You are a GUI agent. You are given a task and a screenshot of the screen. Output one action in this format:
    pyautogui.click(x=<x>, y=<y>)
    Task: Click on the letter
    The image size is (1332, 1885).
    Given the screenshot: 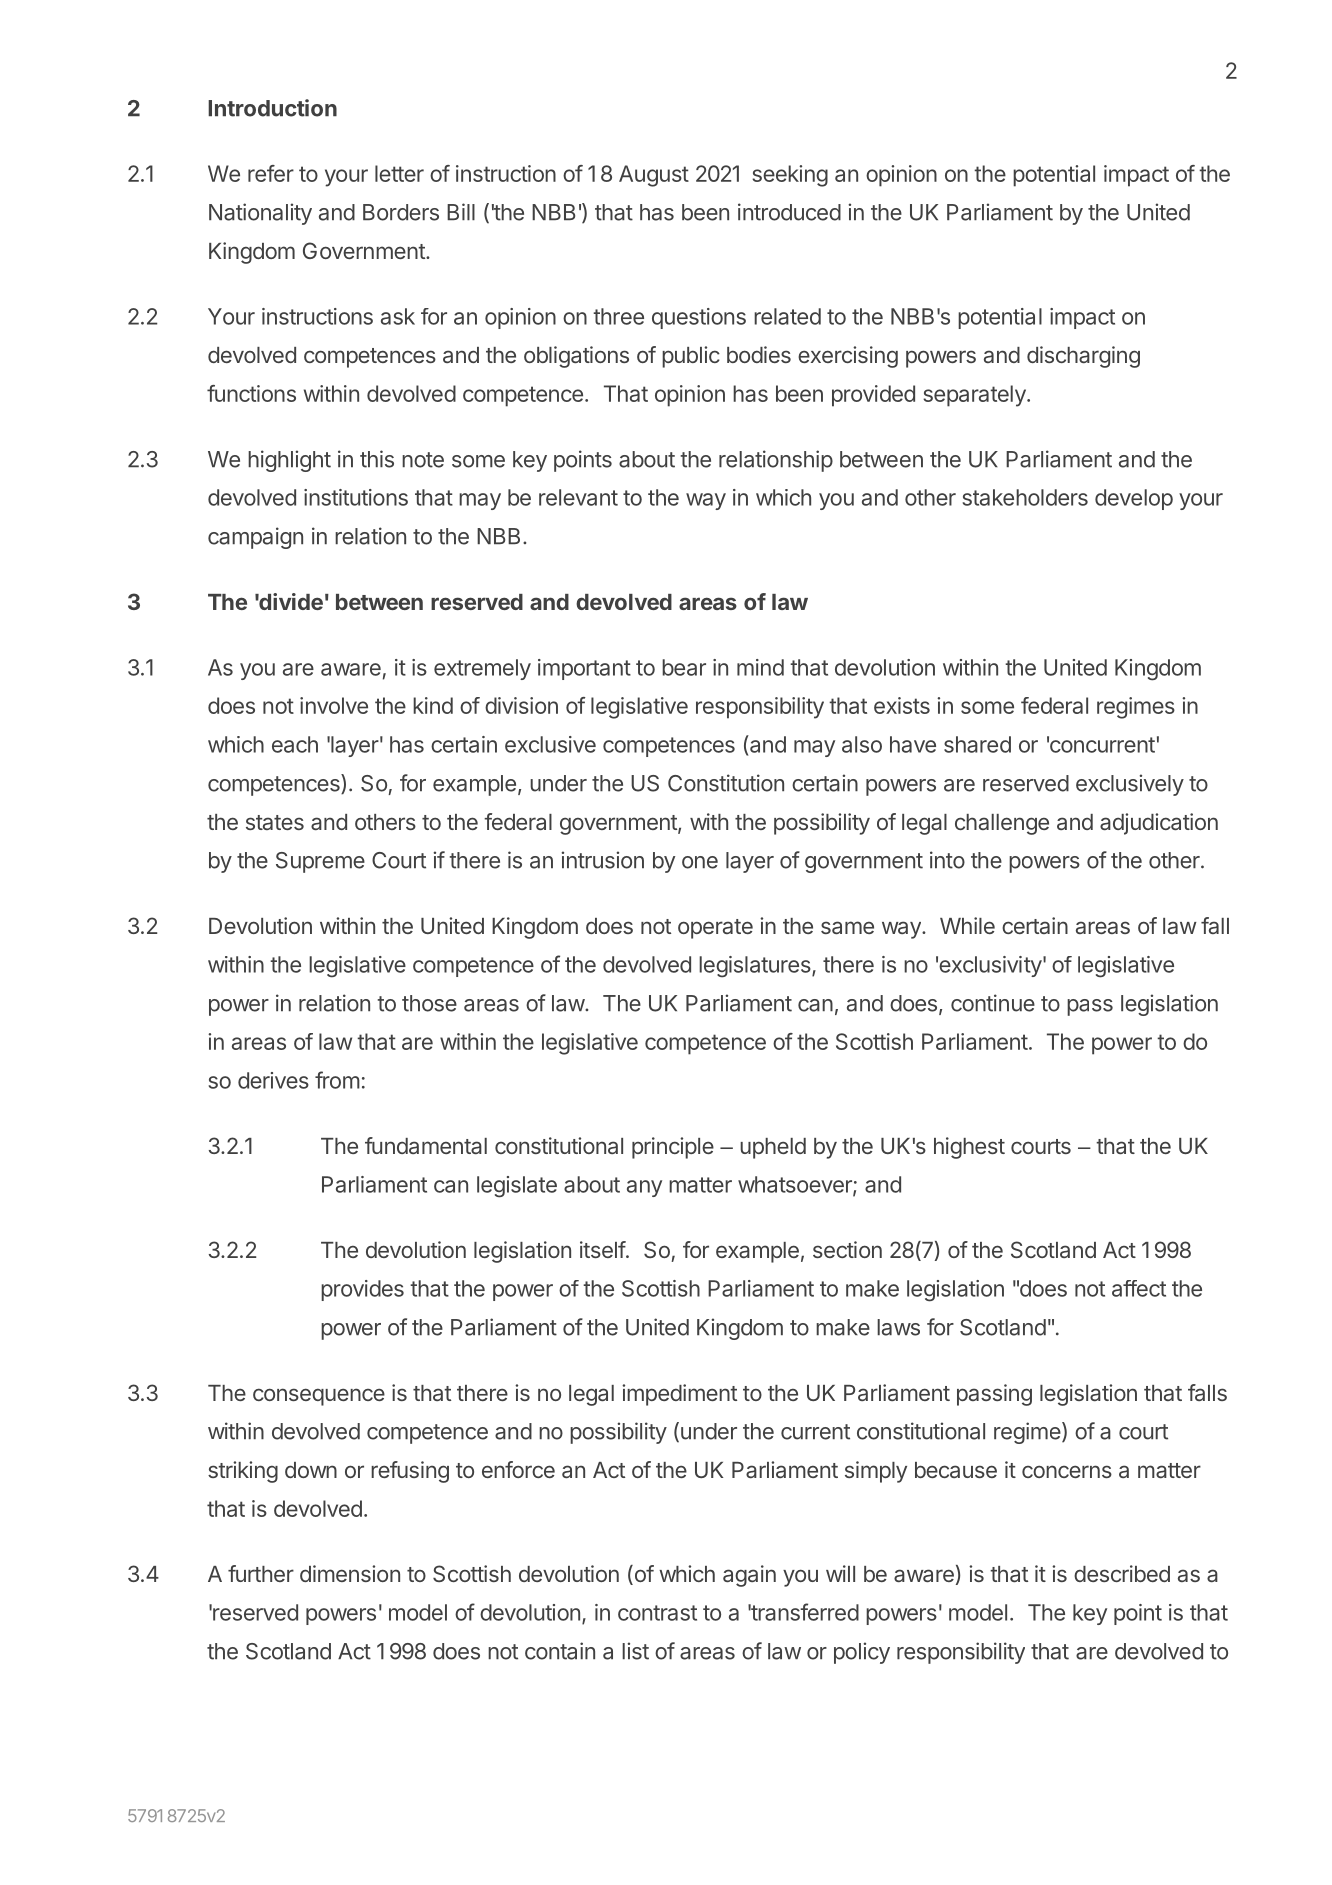 What is the action you would take?
    pyautogui.click(x=399, y=173)
